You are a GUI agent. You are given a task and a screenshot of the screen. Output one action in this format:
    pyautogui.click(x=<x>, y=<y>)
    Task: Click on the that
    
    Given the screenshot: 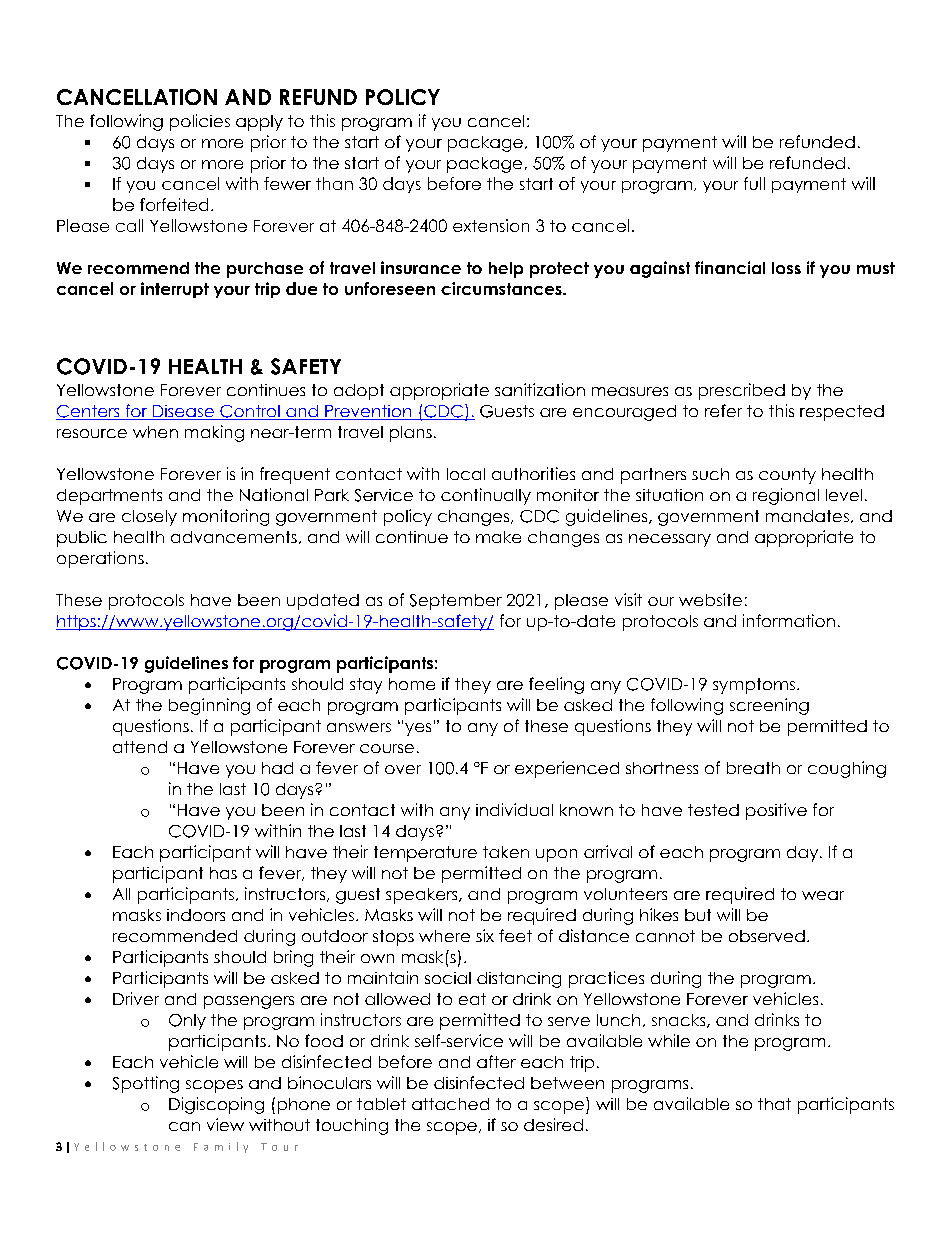 What is the action you would take?
    pyautogui.click(x=774, y=1104)
